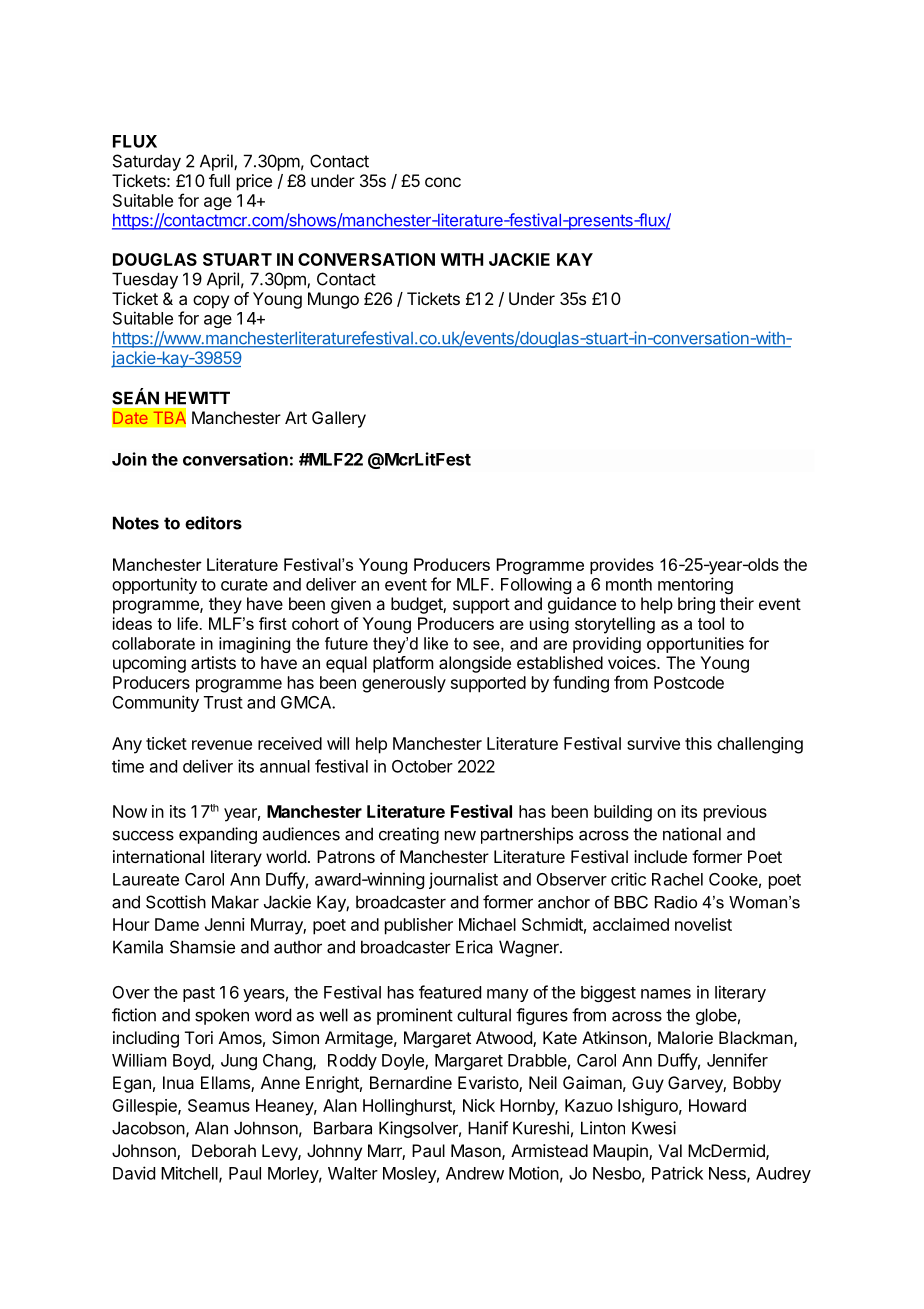 The image size is (924, 1309). Describe the element at coordinates (219, 180) in the screenshot. I see `full` at that location.
